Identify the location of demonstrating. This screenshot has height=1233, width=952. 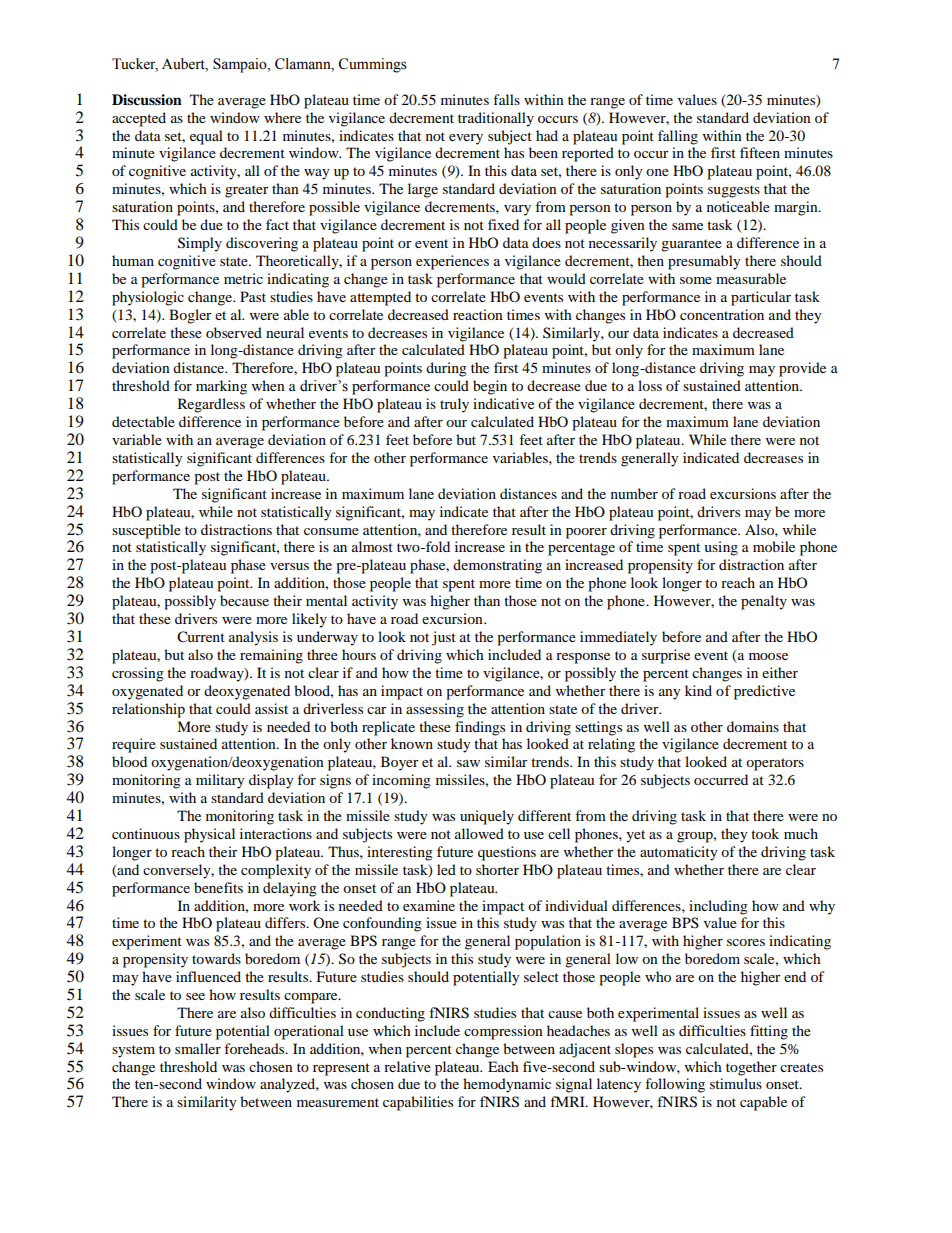
(497, 566).
